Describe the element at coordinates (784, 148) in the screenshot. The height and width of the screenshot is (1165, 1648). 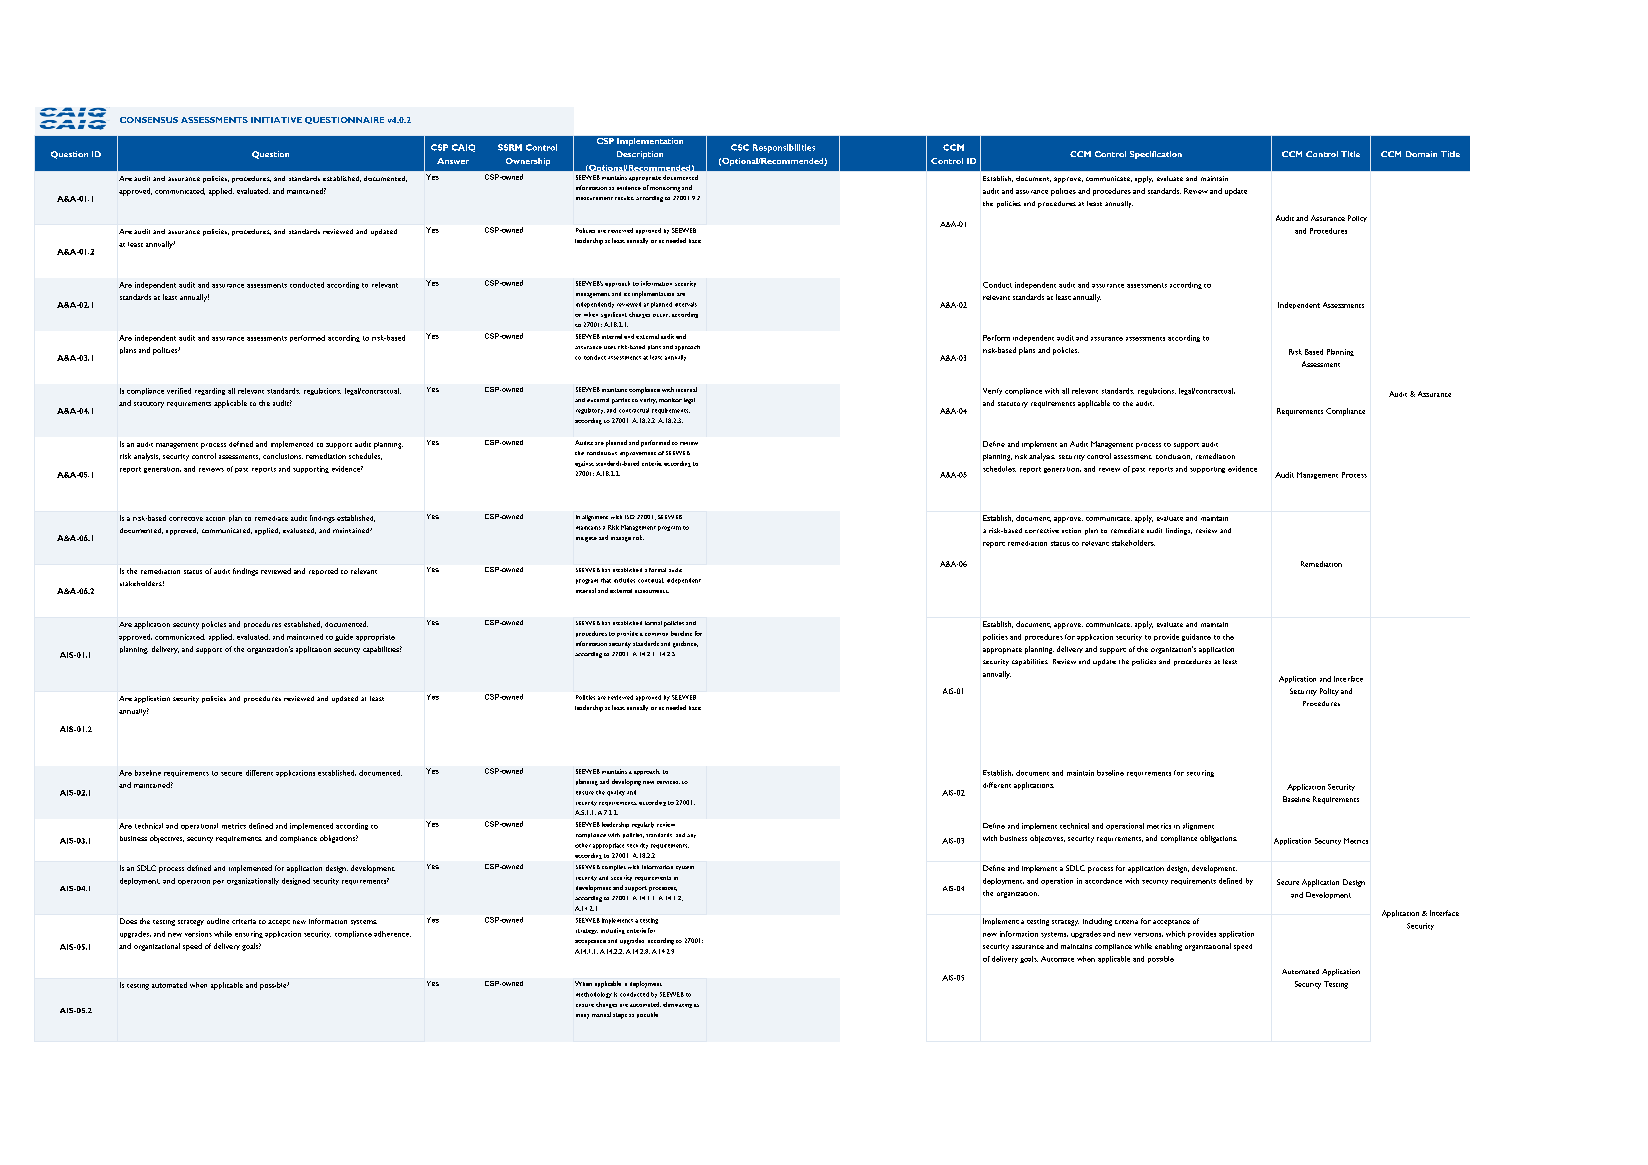
I see `Responsibilities` at that location.
